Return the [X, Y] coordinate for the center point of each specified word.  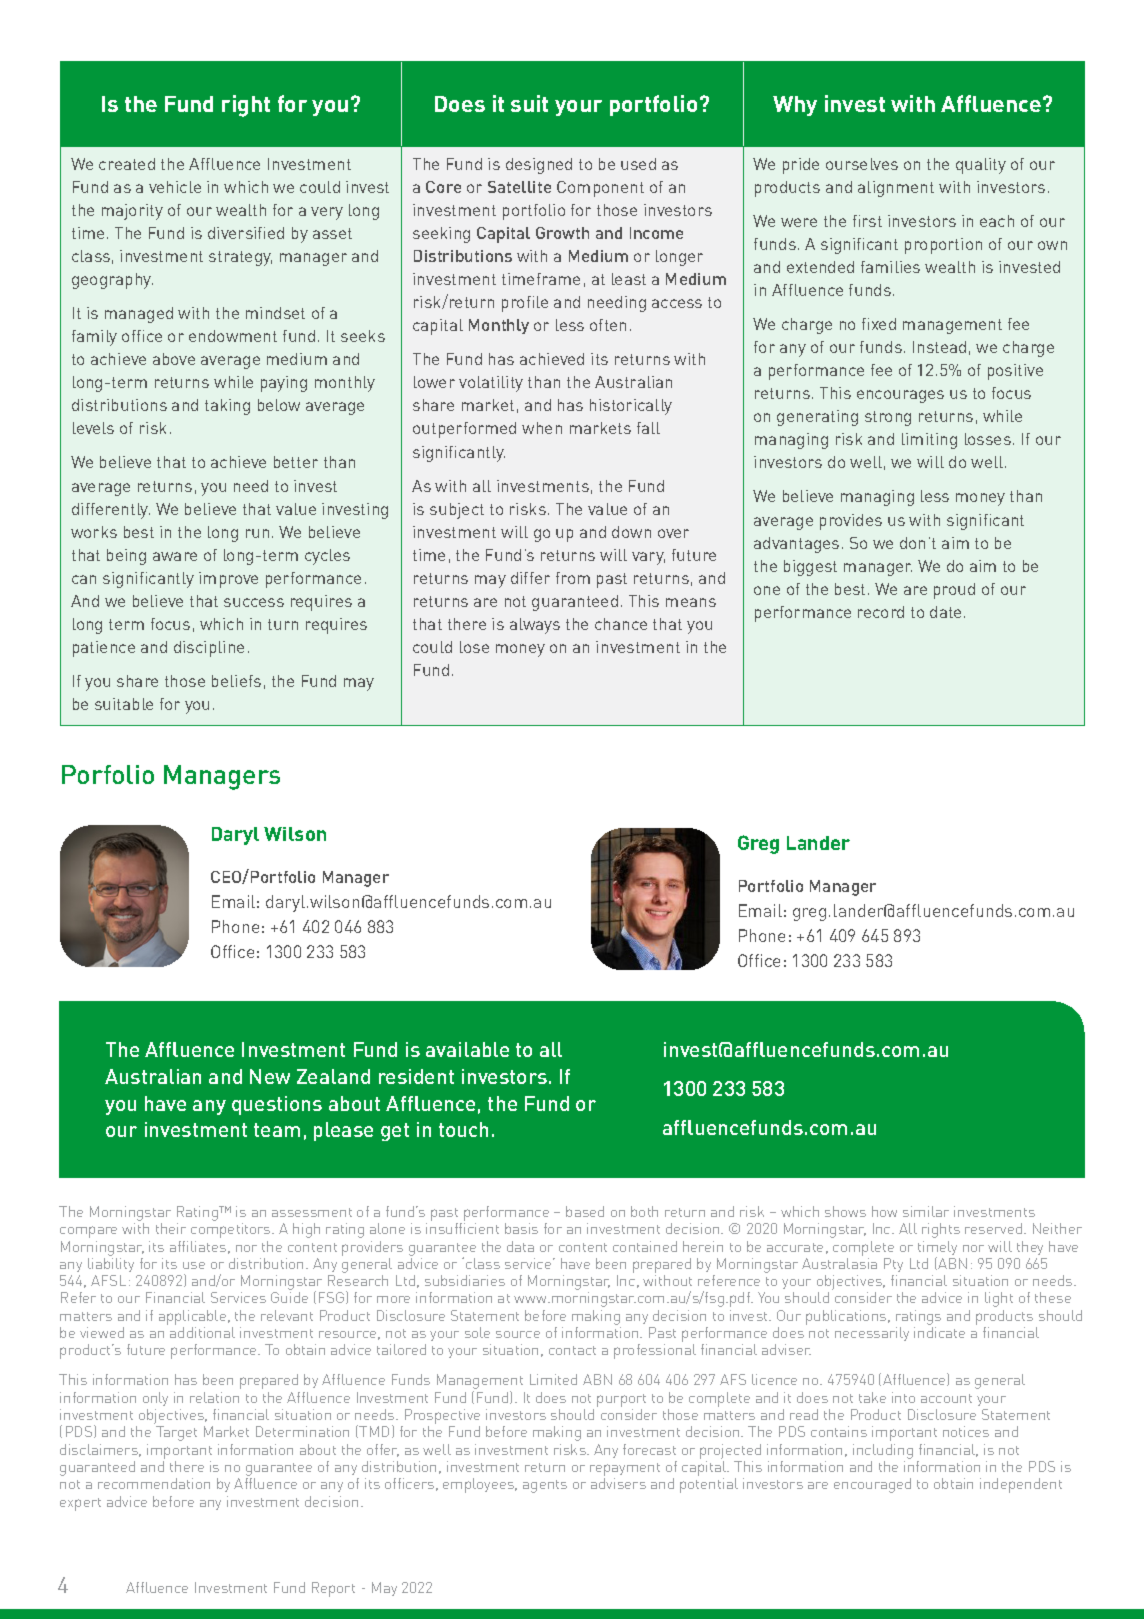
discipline [209, 649]
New [270, 1076]
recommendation [154, 1483]
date [945, 612]
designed [539, 166]
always [535, 626]
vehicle [175, 187]
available [467, 1049]
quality [981, 166]
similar [926, 1211]
